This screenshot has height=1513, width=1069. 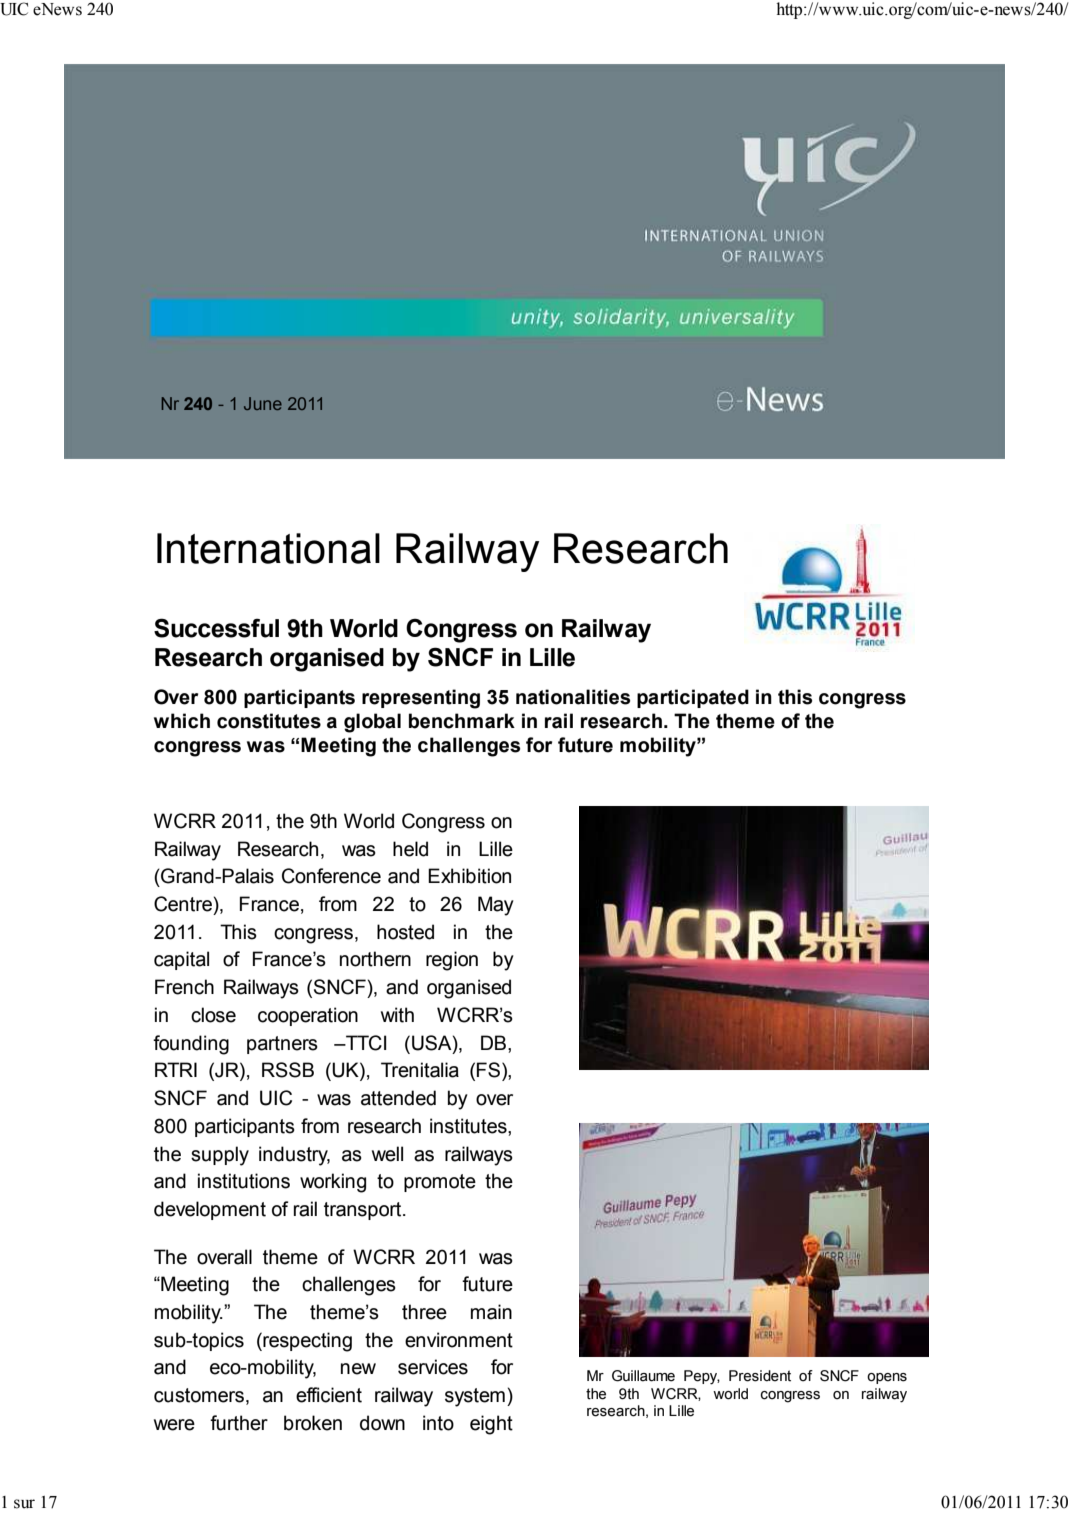 What do you see at coordinates (263, 403) in the screenshot?
I see `June` at bounding box center [263, 403].
